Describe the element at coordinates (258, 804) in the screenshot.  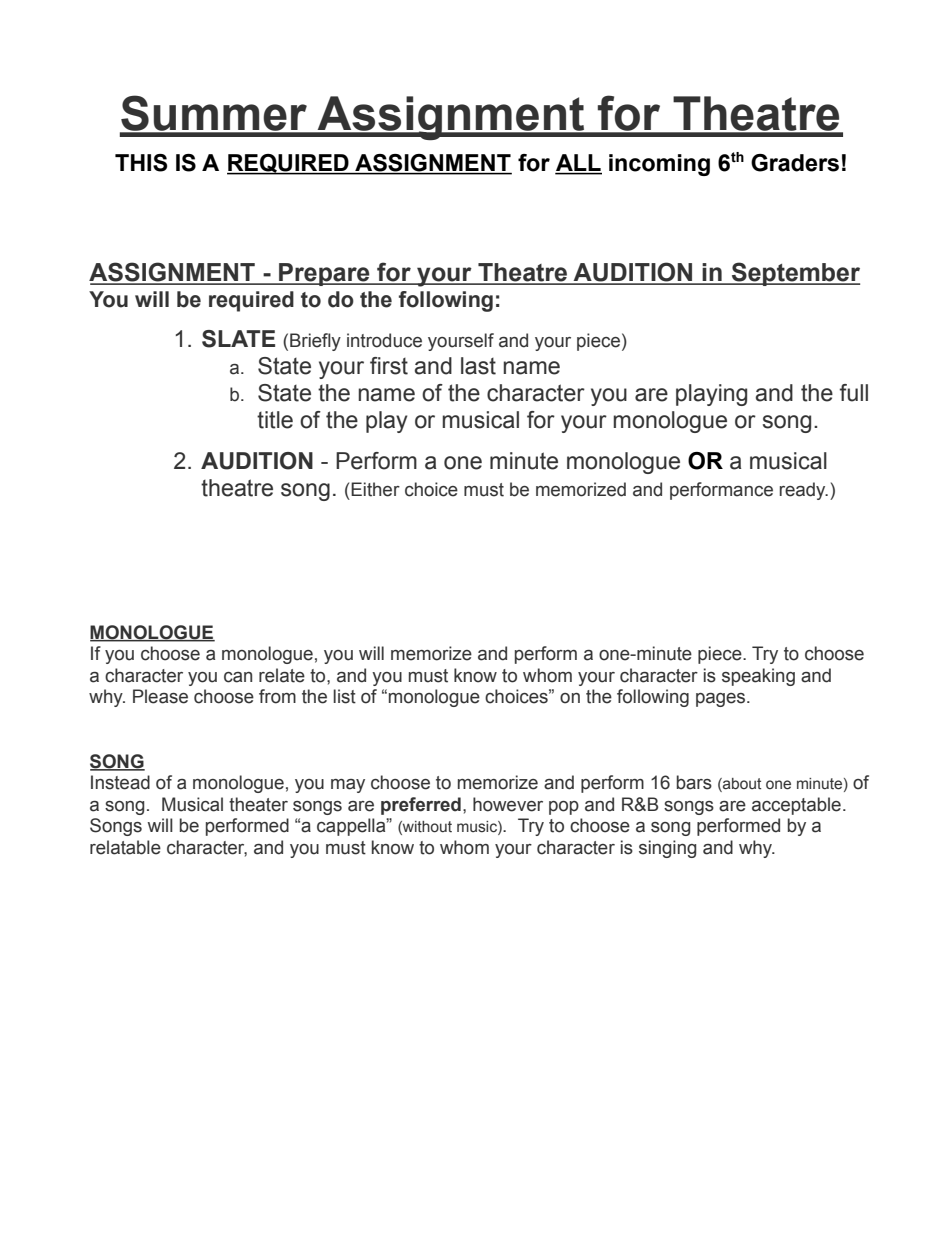
I see `theater` at that location.
